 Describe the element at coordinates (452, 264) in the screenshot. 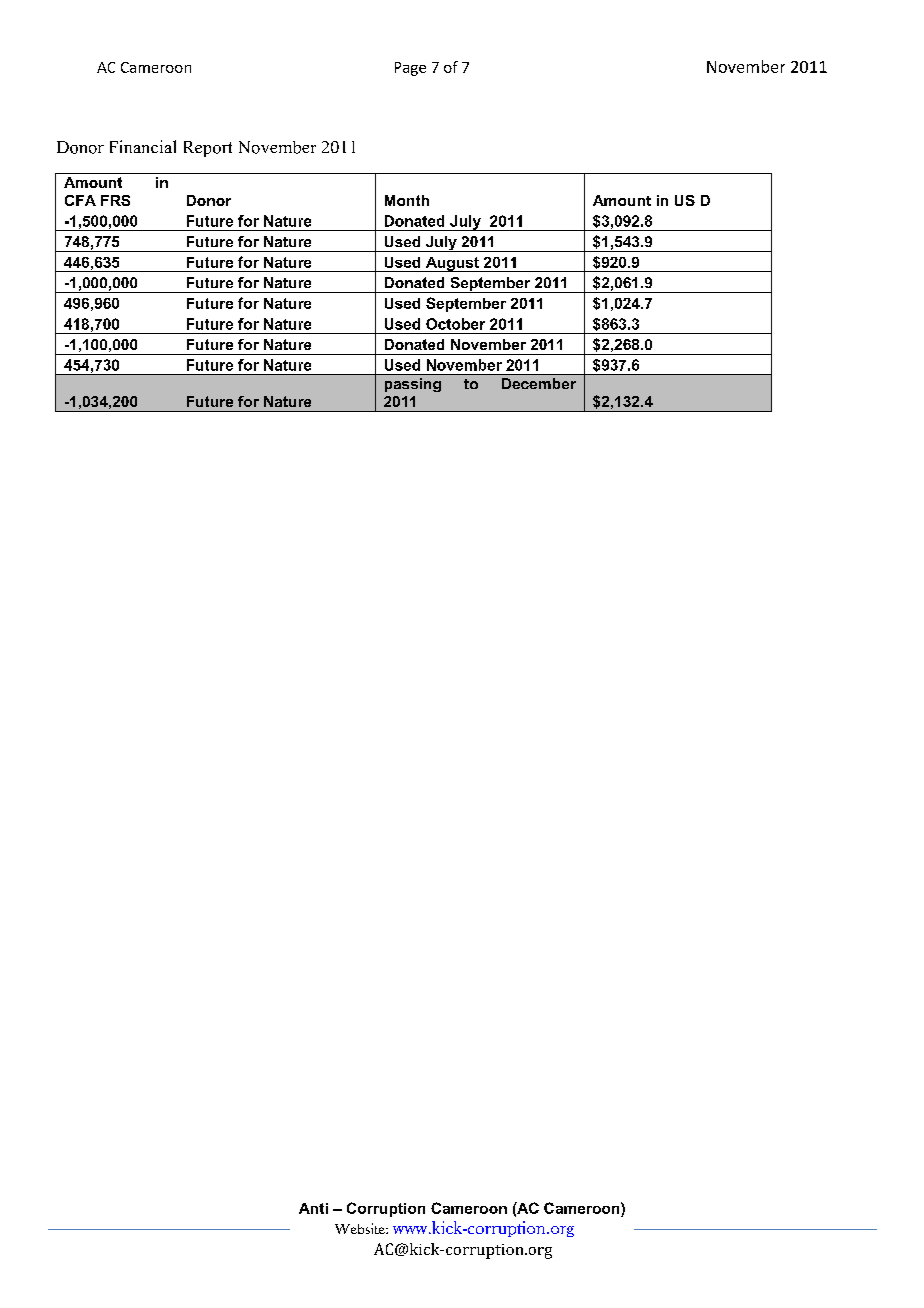

I see `August` at that location.
